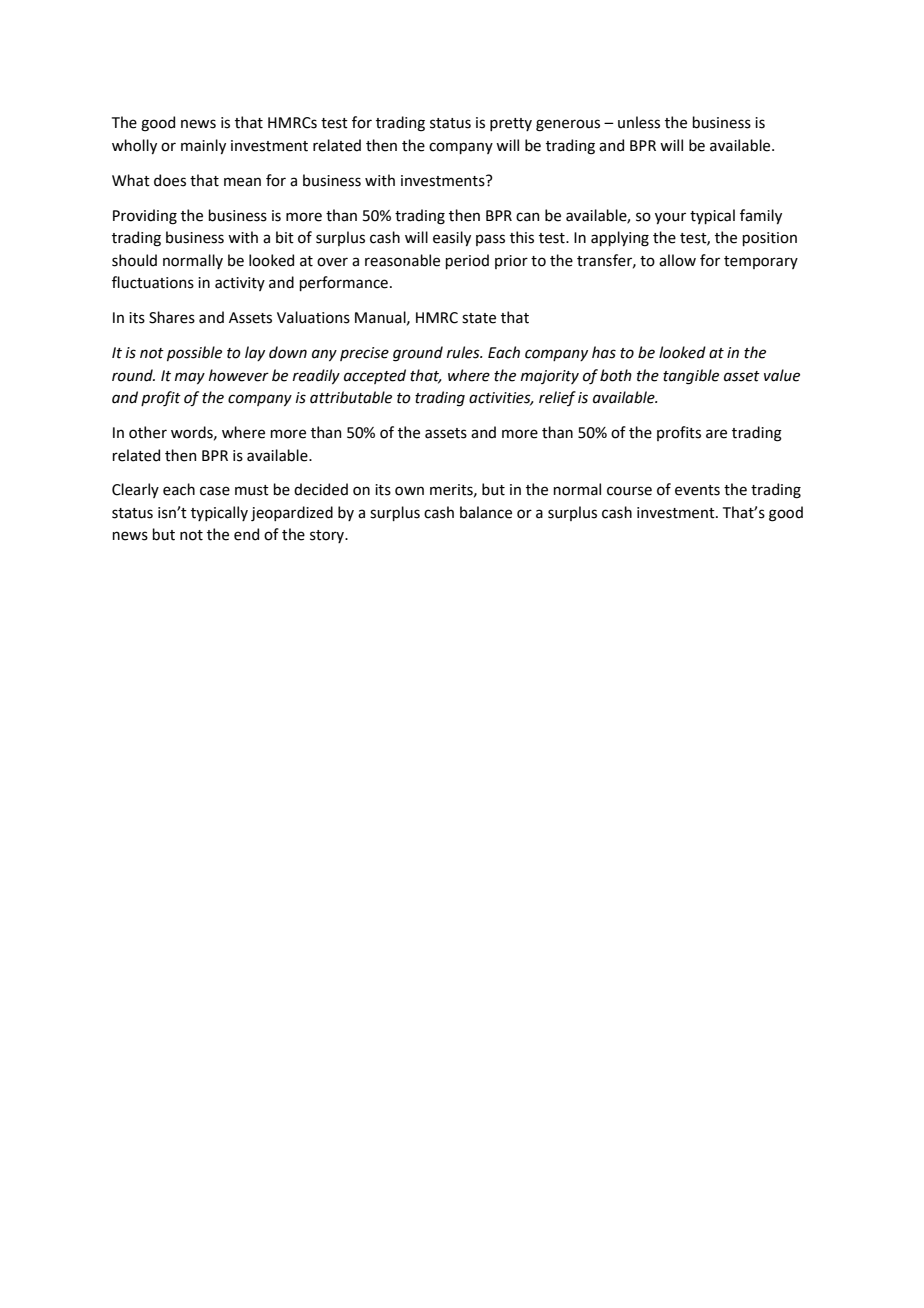 This page has height=1308, width=924. What do you see at coordinates (240, 284) in the page?
I see `activity` at bounding box center [240, 284].
